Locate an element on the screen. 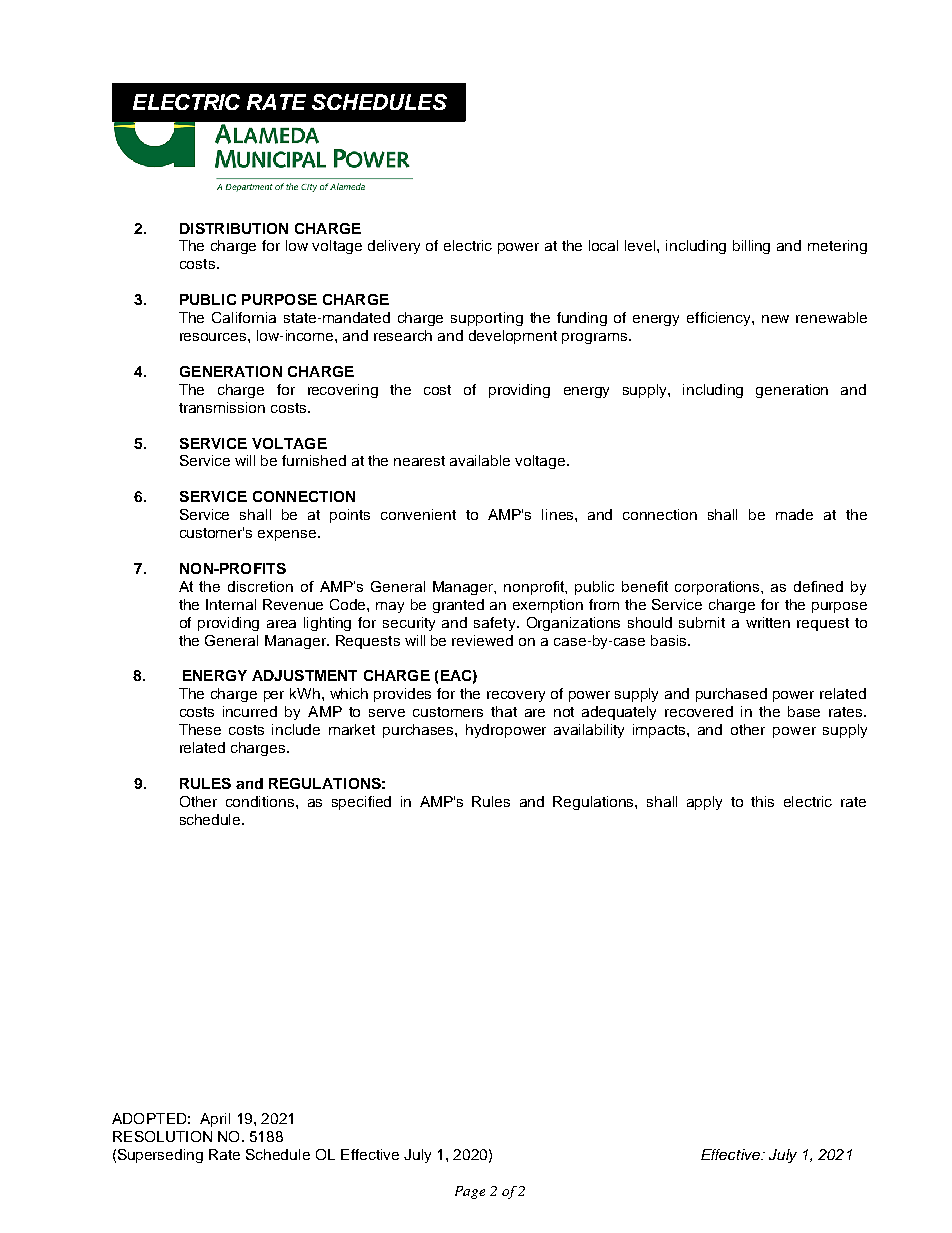 The image size is (952, 1233). April is located at coordinates (215, 1120).
